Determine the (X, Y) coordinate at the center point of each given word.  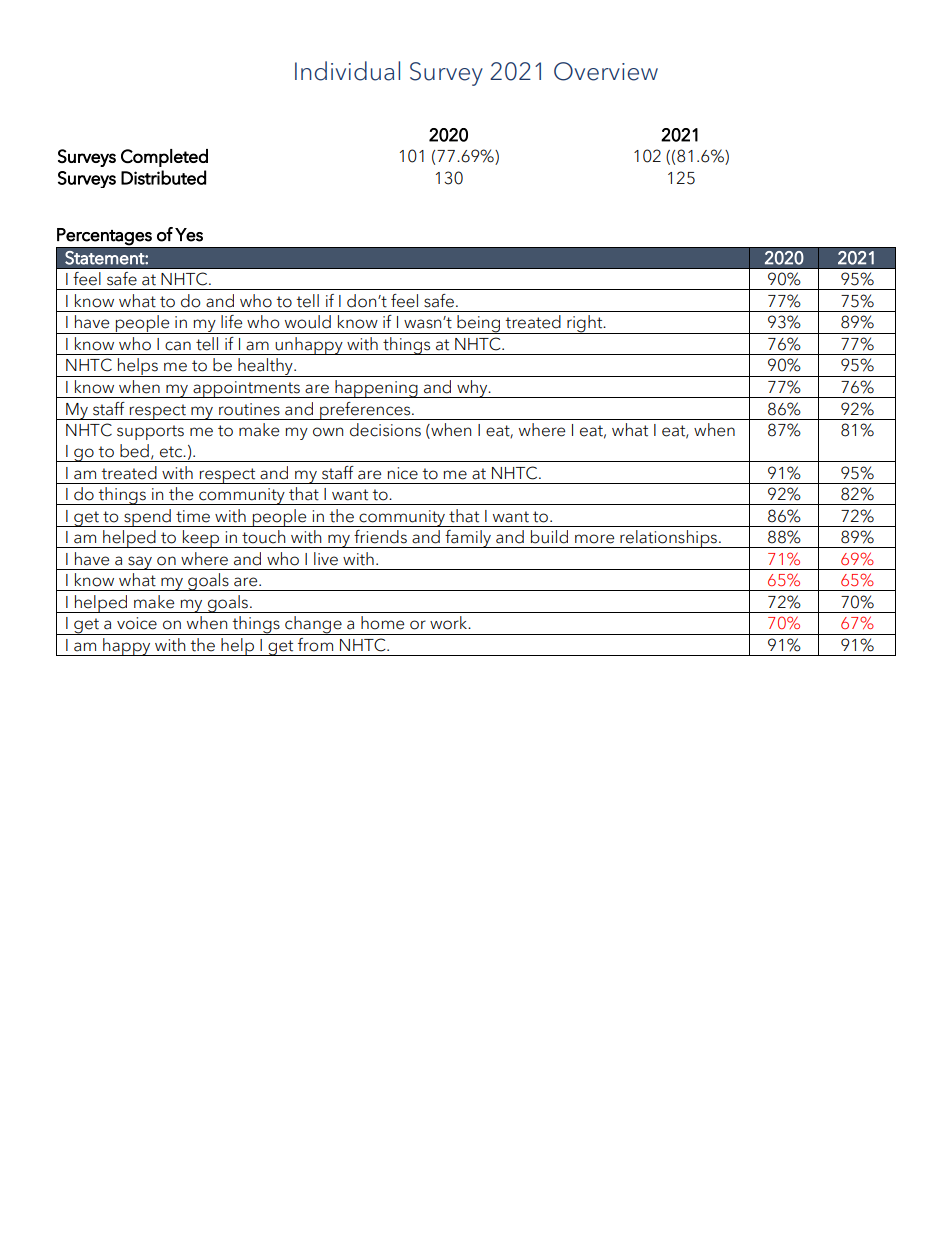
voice (137, 623)
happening (376, 389)
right (585, 324)
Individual (347, 71)
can (178, 346)
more (594, 539)
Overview (606, 71)
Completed (164, 158)
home (382, 623)
